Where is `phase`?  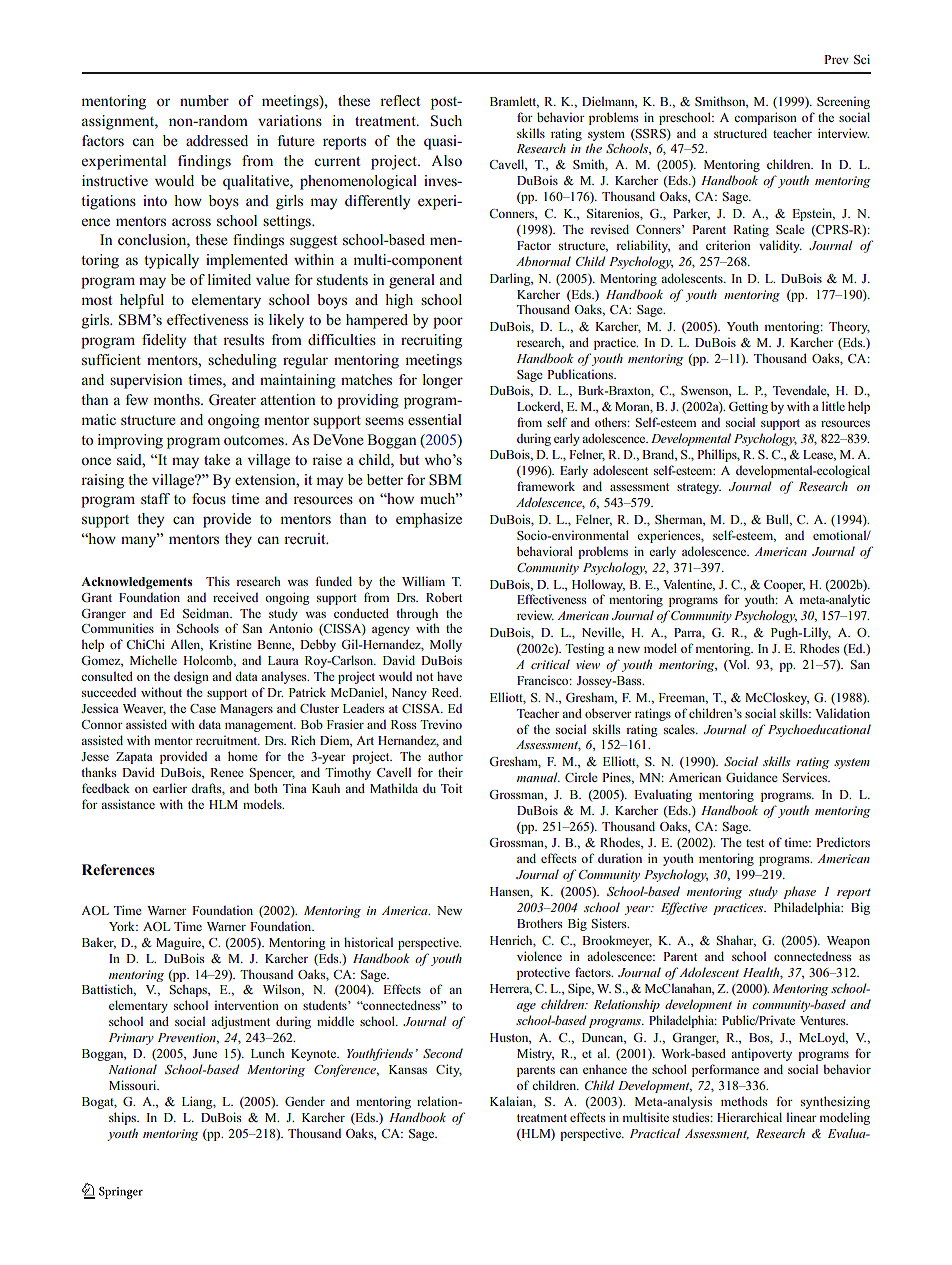
phase is located at coordinates (799, 892).
